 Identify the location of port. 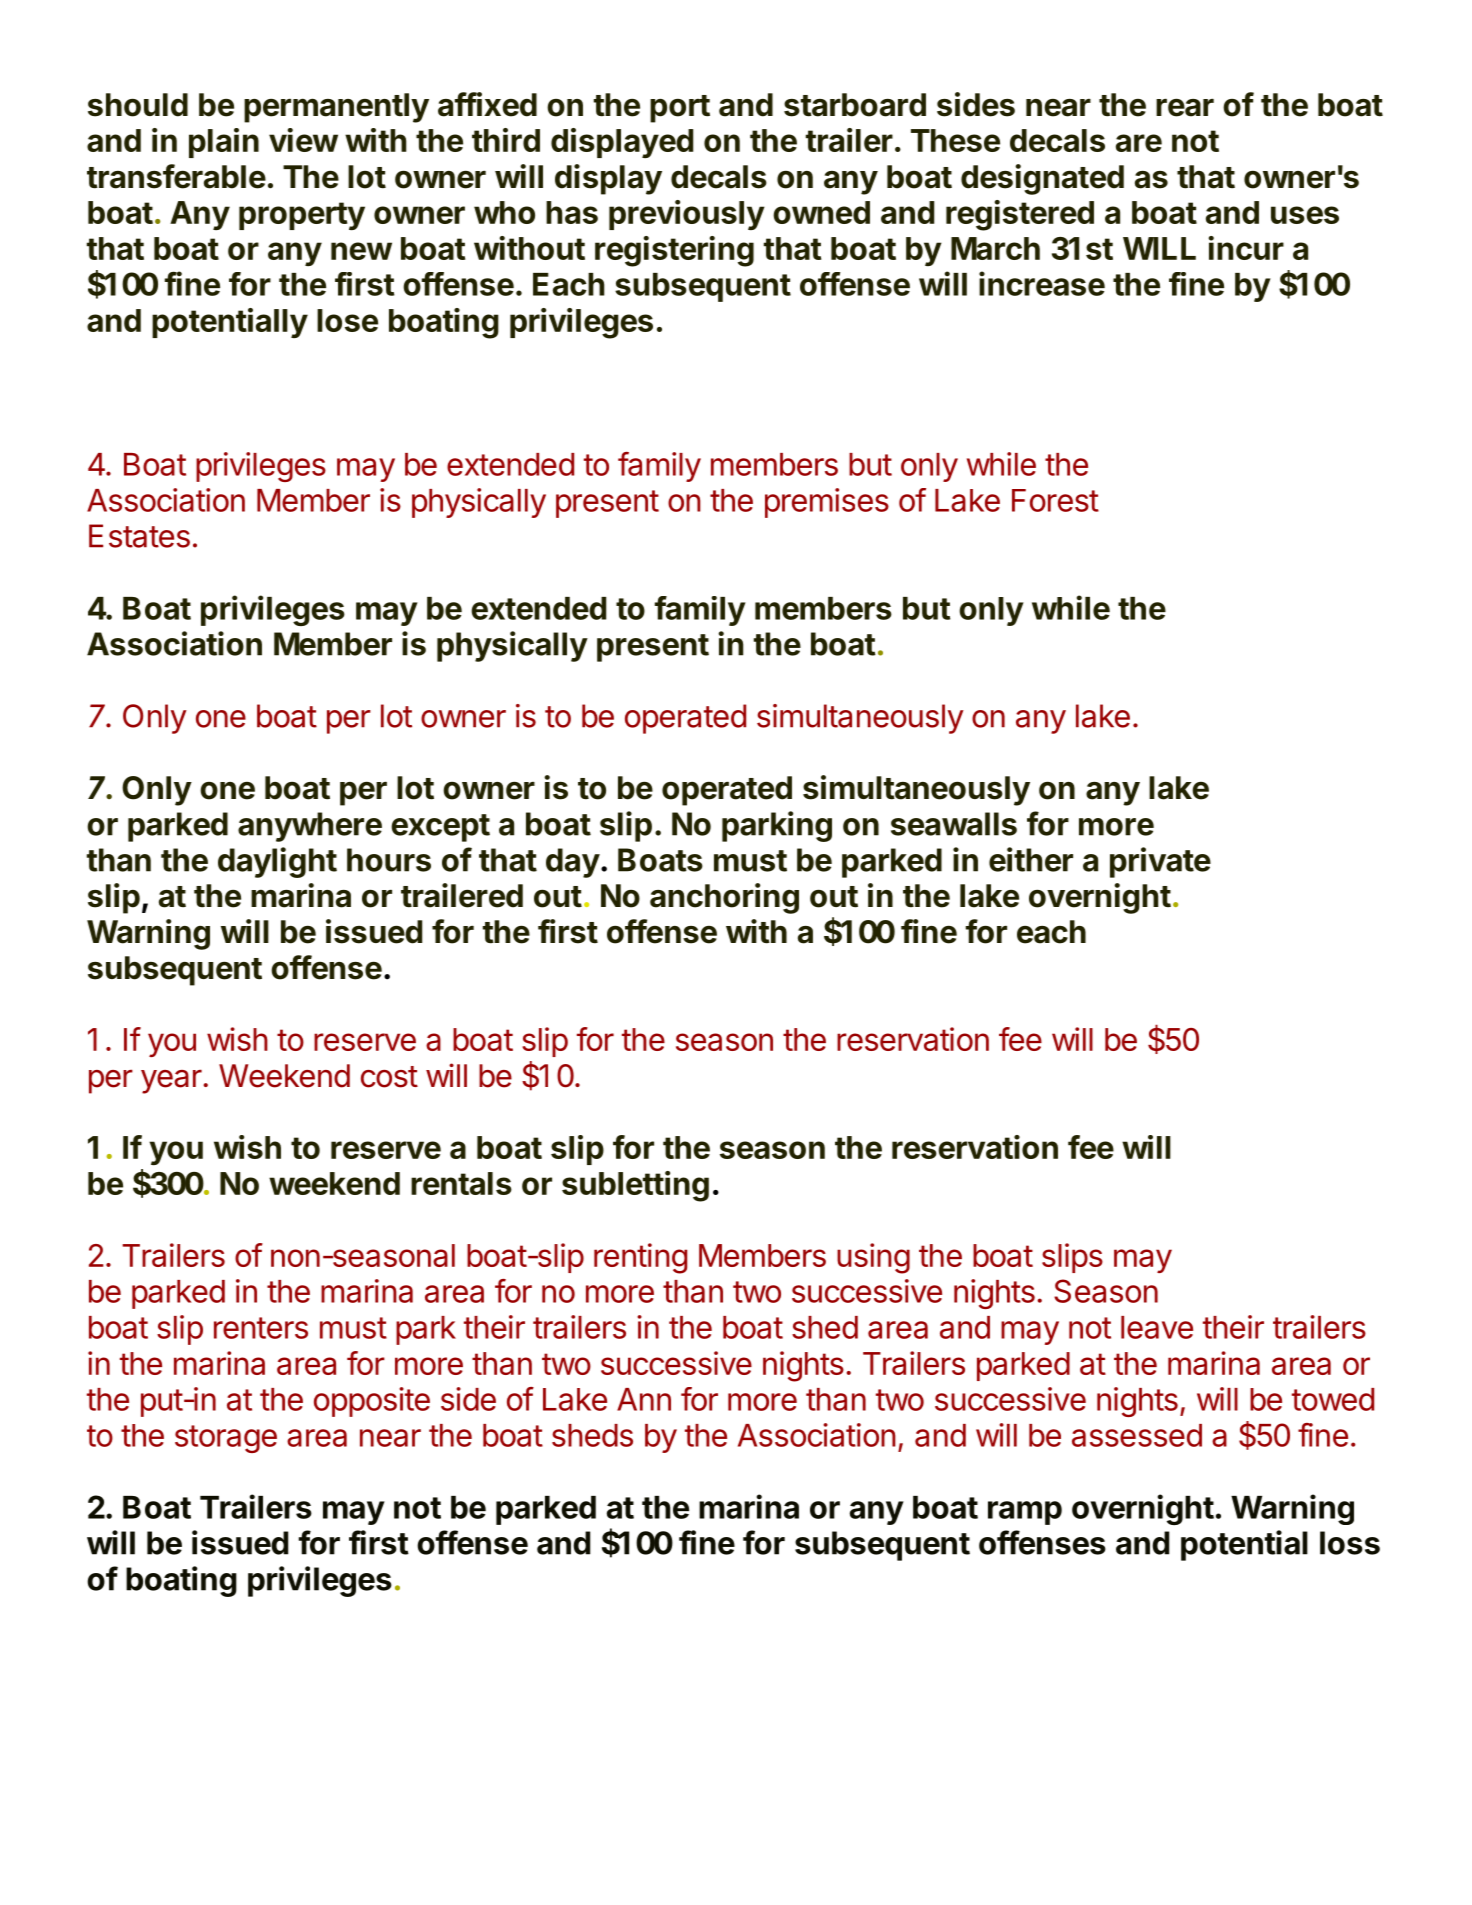
(680, 109).
